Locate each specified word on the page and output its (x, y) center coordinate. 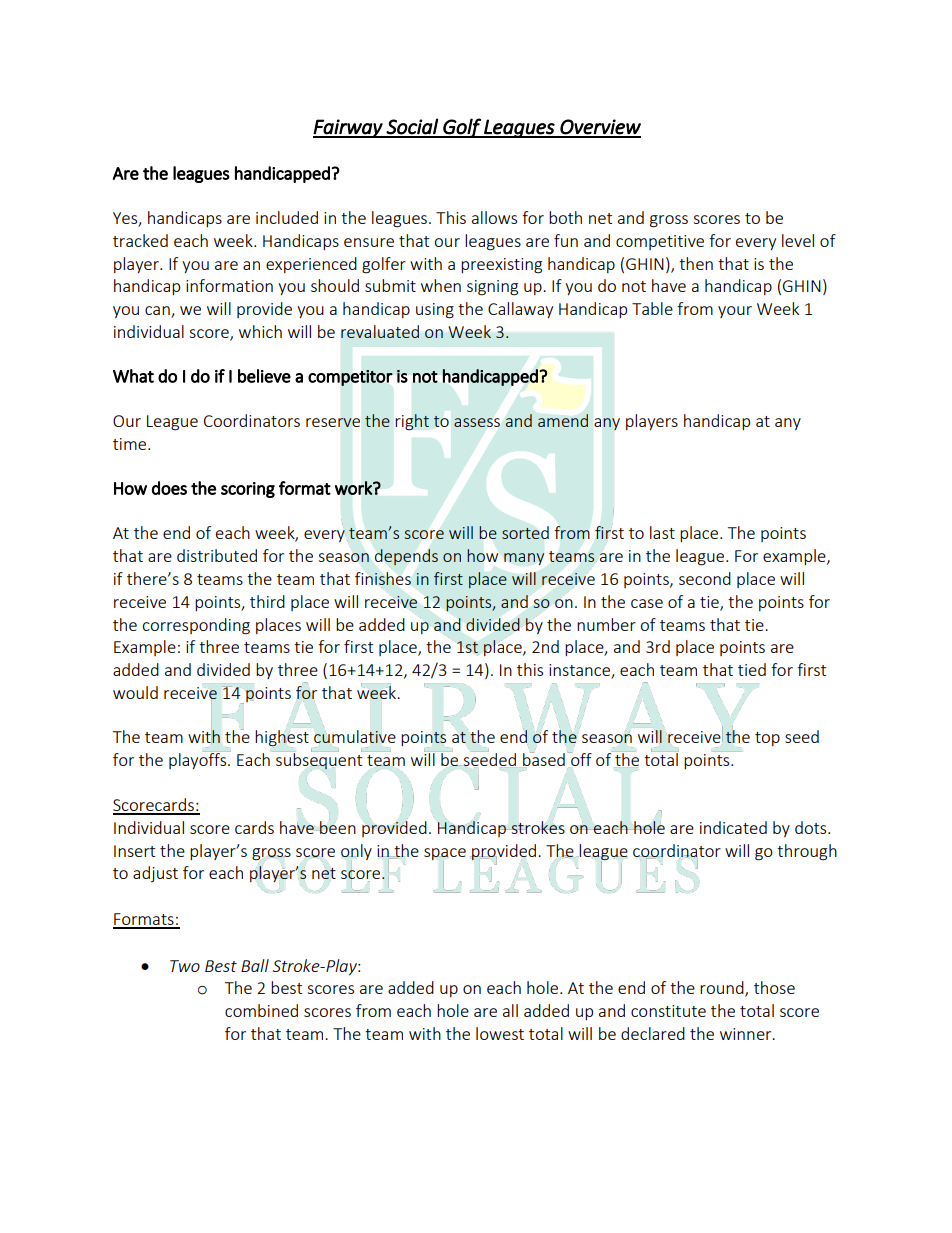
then (696, 263)
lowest (500, 1033)
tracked (140, 240)
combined (261, 1010)
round (723, 989)
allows (494, 217)
